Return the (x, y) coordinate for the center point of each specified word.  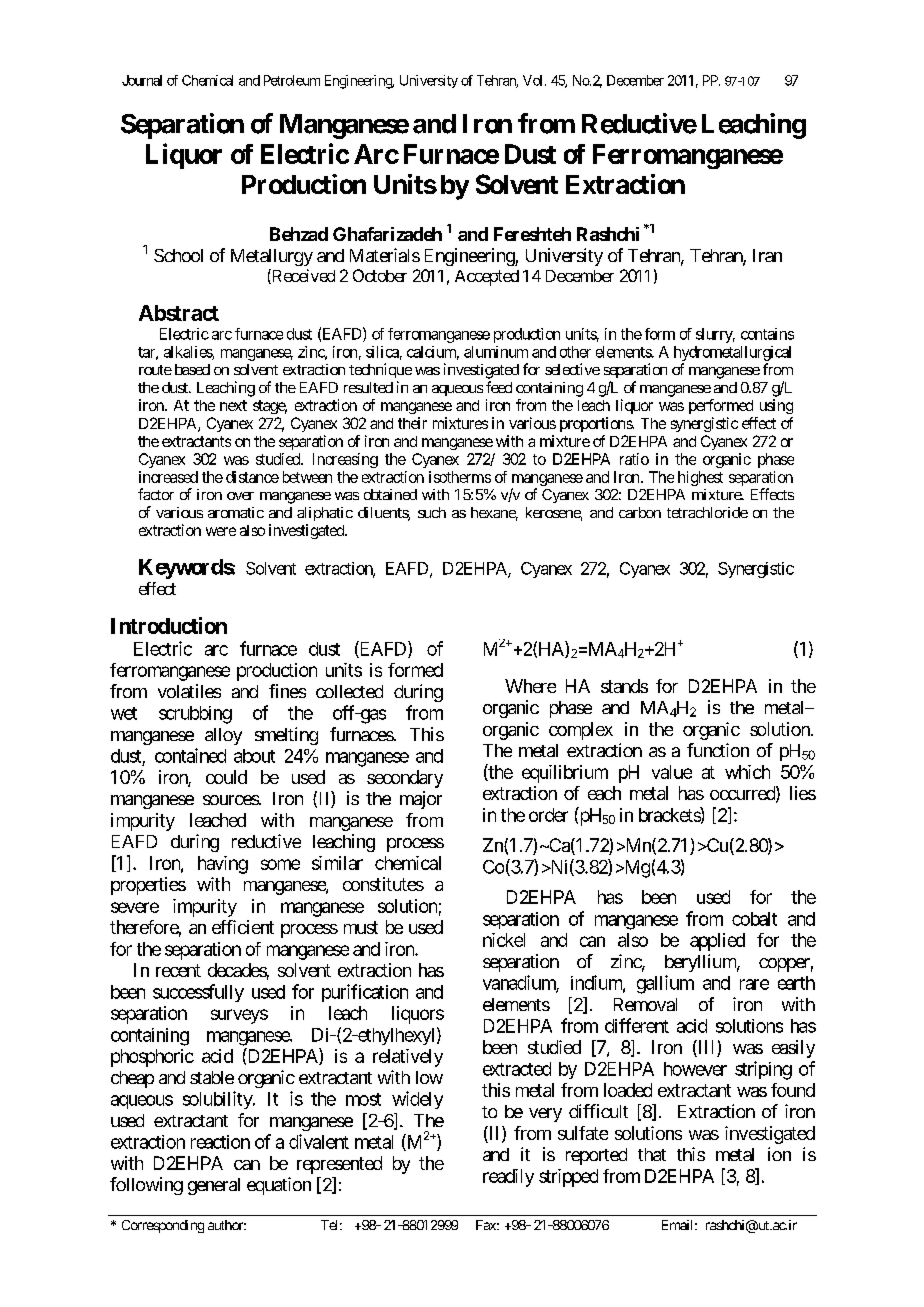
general (214, 1186)
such (432, 512)
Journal (142, 80)
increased (168, 477)
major (421, 800)
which (747, 772)
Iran (767, 255)
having (223, 865)
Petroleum (292, 80)
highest (700, 478)
